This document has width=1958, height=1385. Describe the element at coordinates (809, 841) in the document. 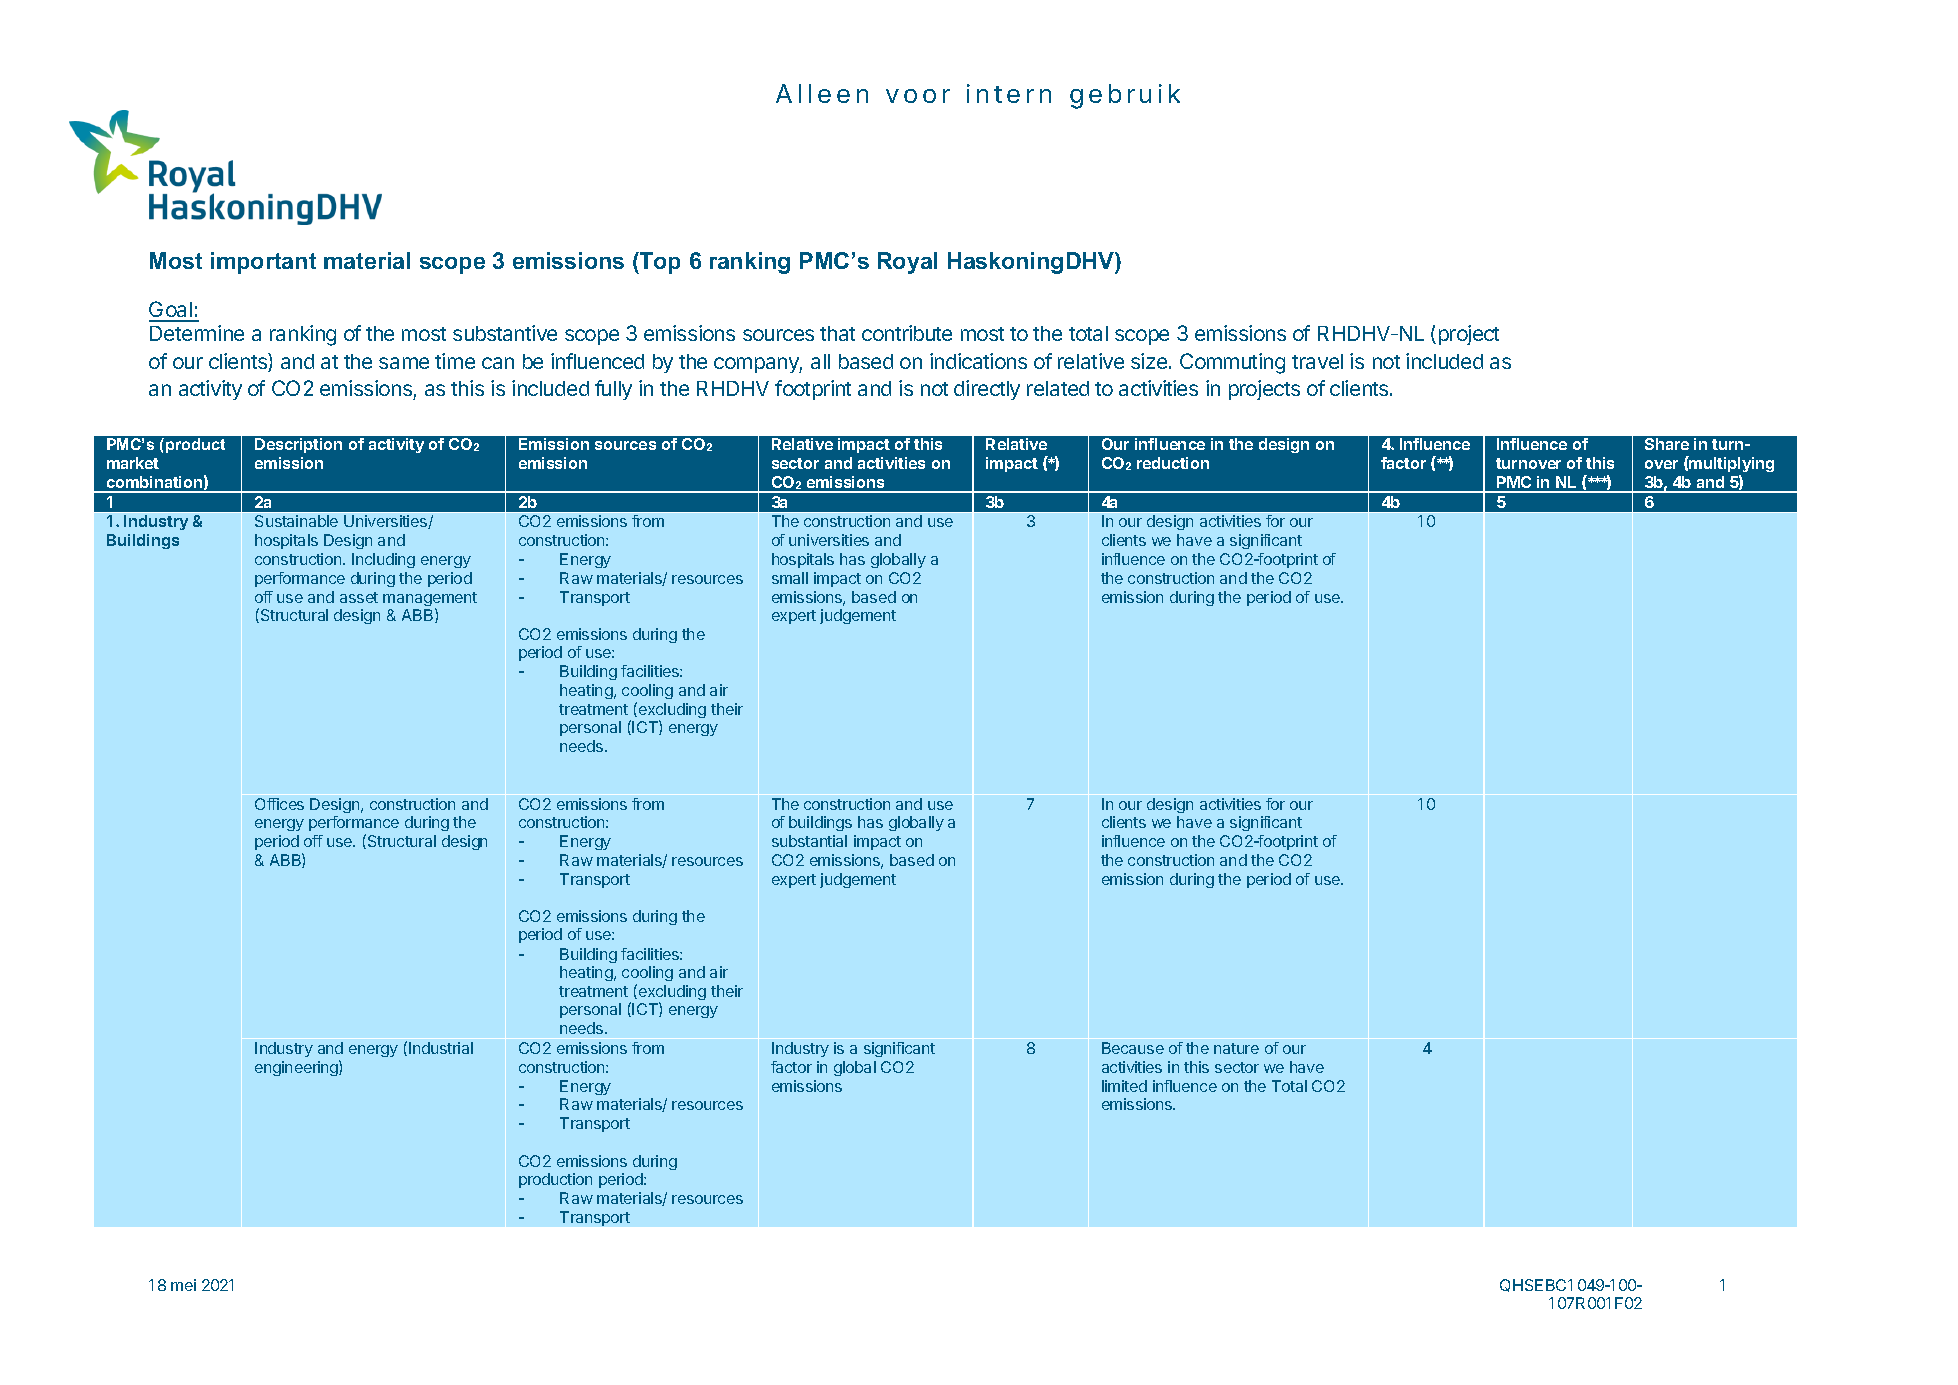

I see `substantial` at that location.
